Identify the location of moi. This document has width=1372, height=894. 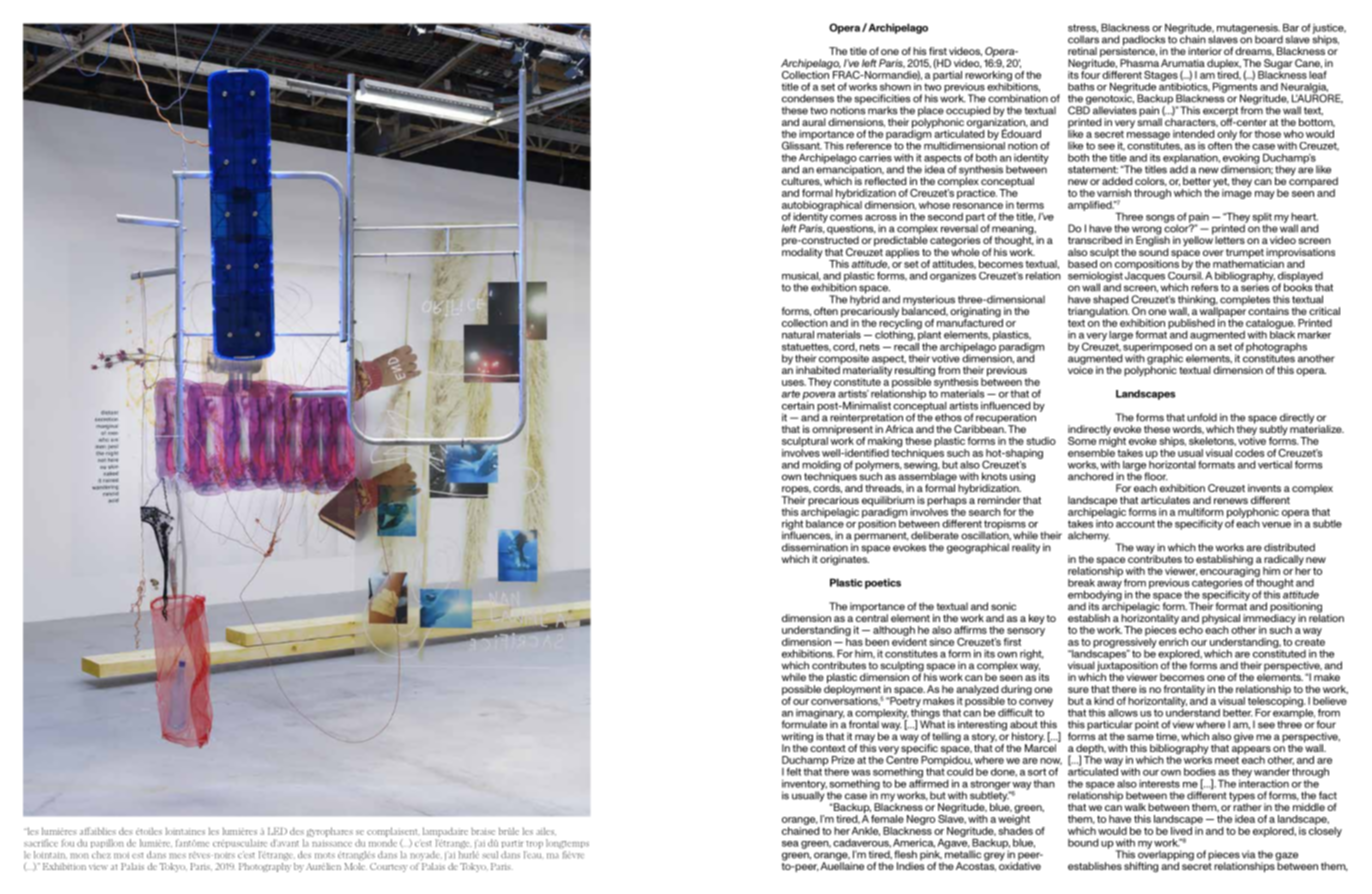
(121, 855).
